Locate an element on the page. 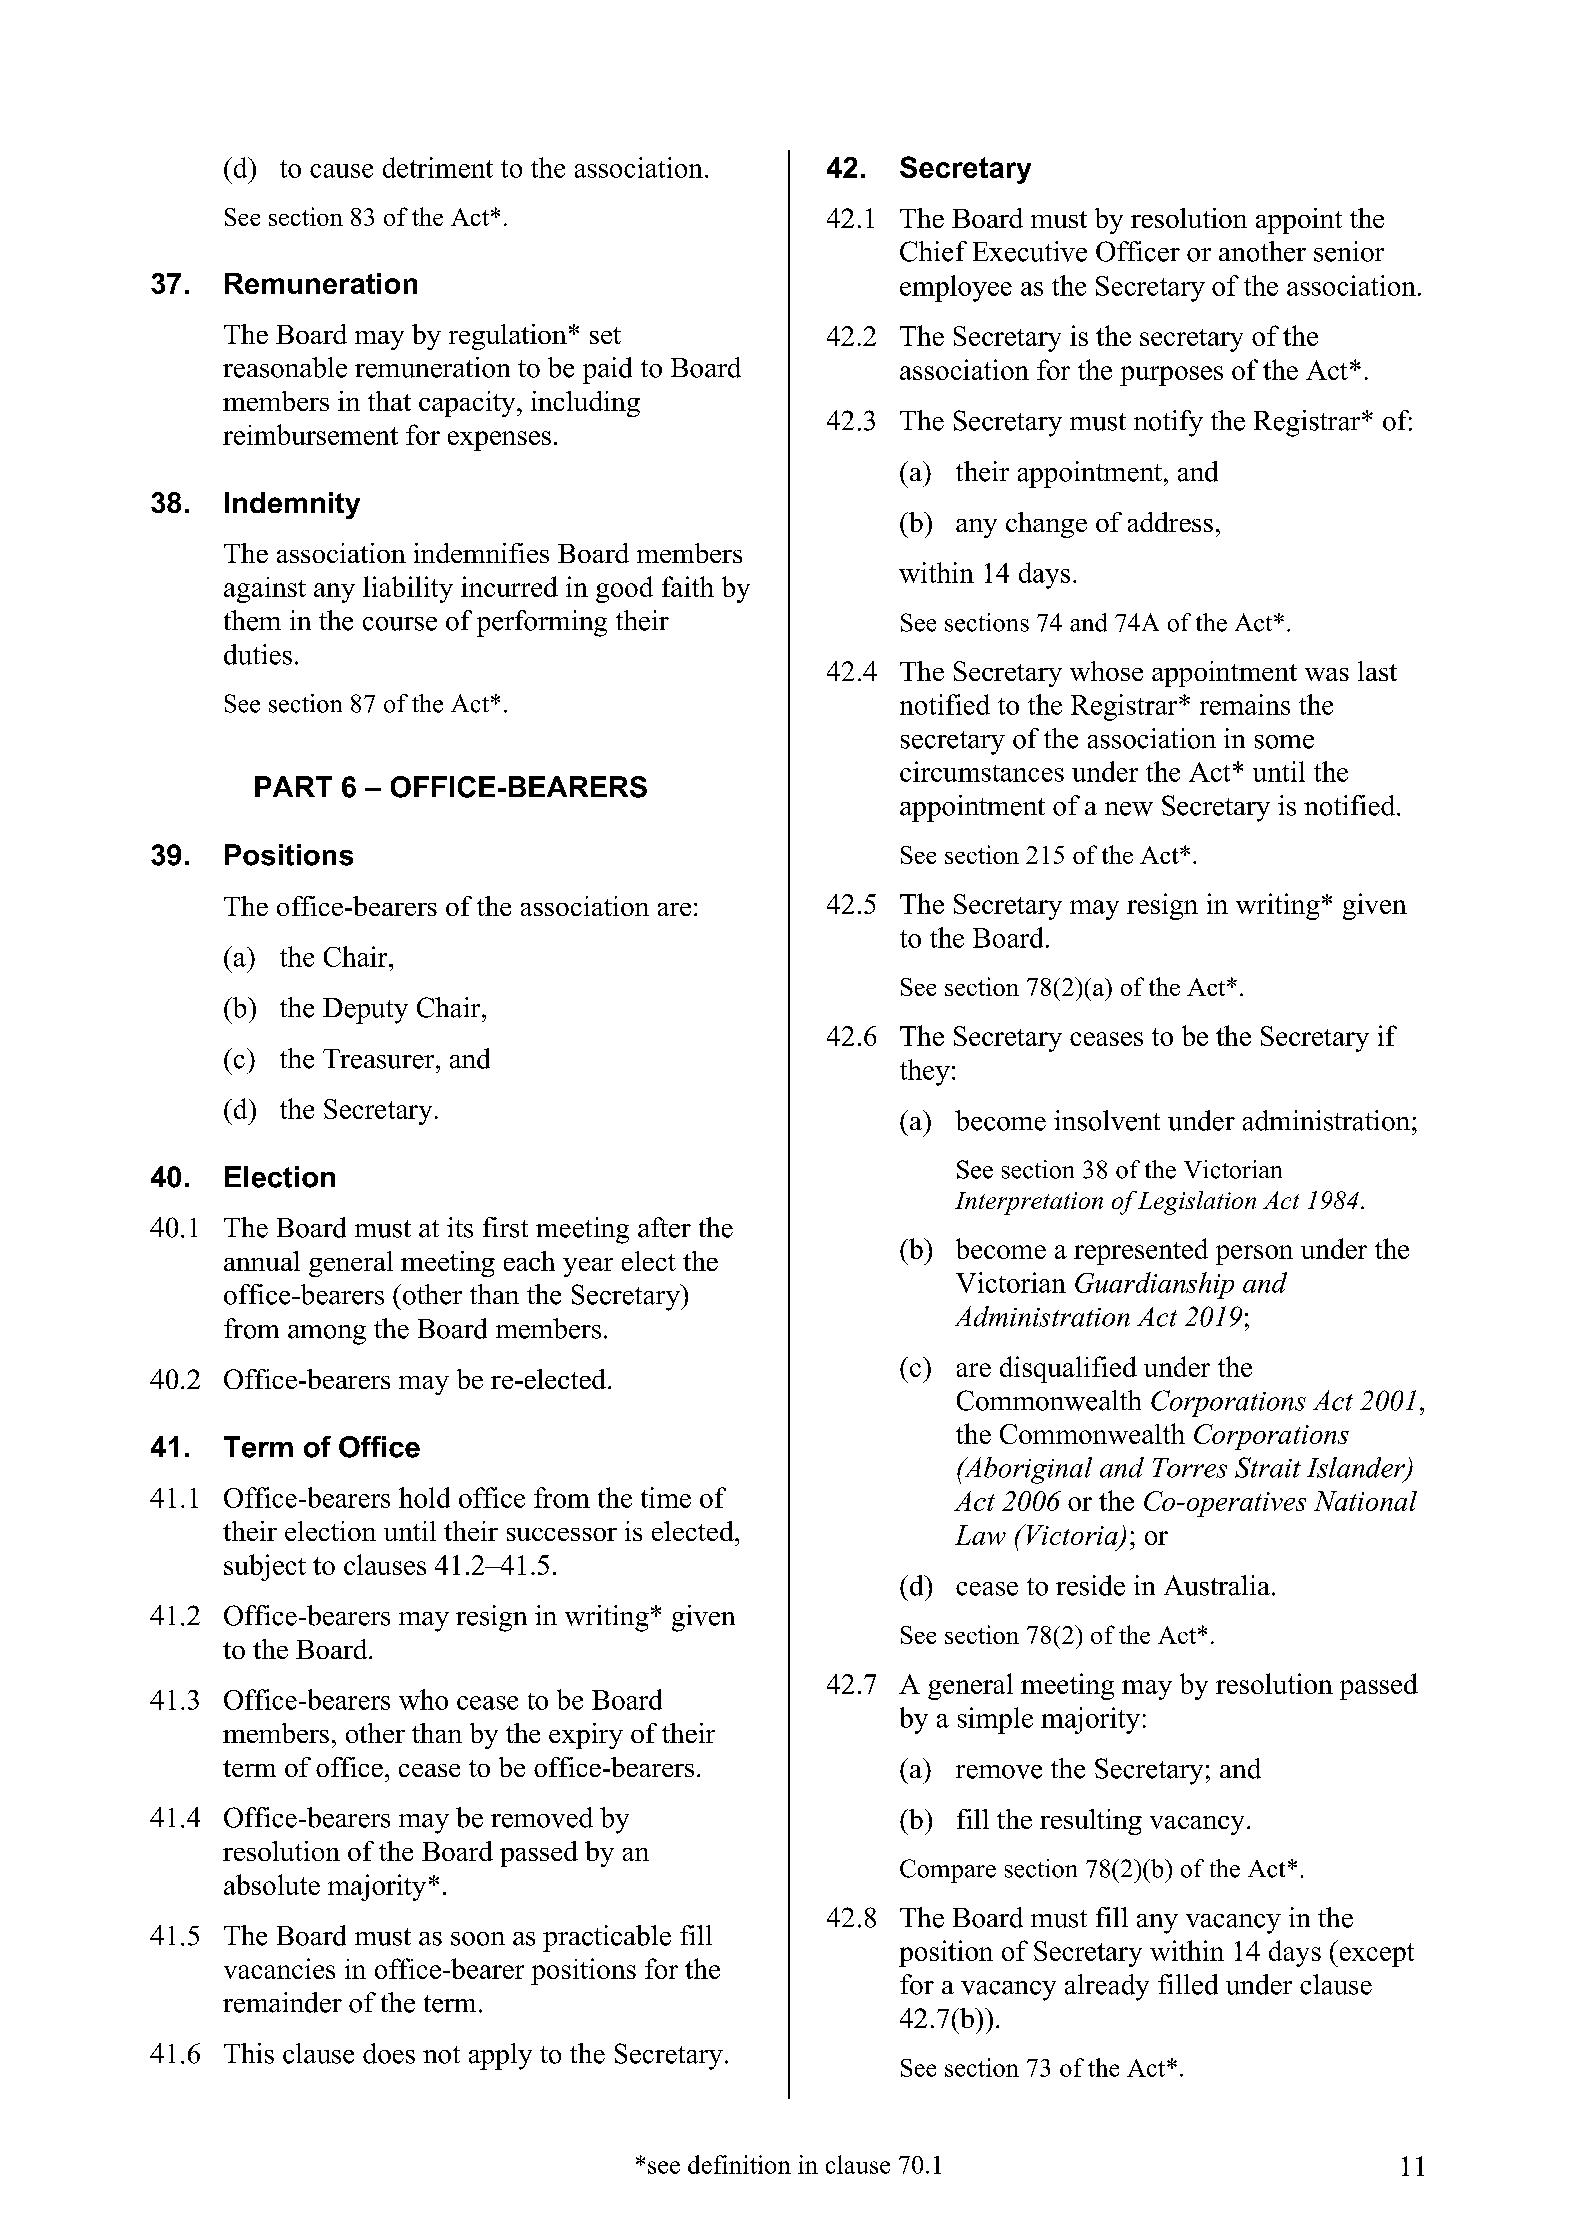  Chief is located at coordinates (933, 251).
